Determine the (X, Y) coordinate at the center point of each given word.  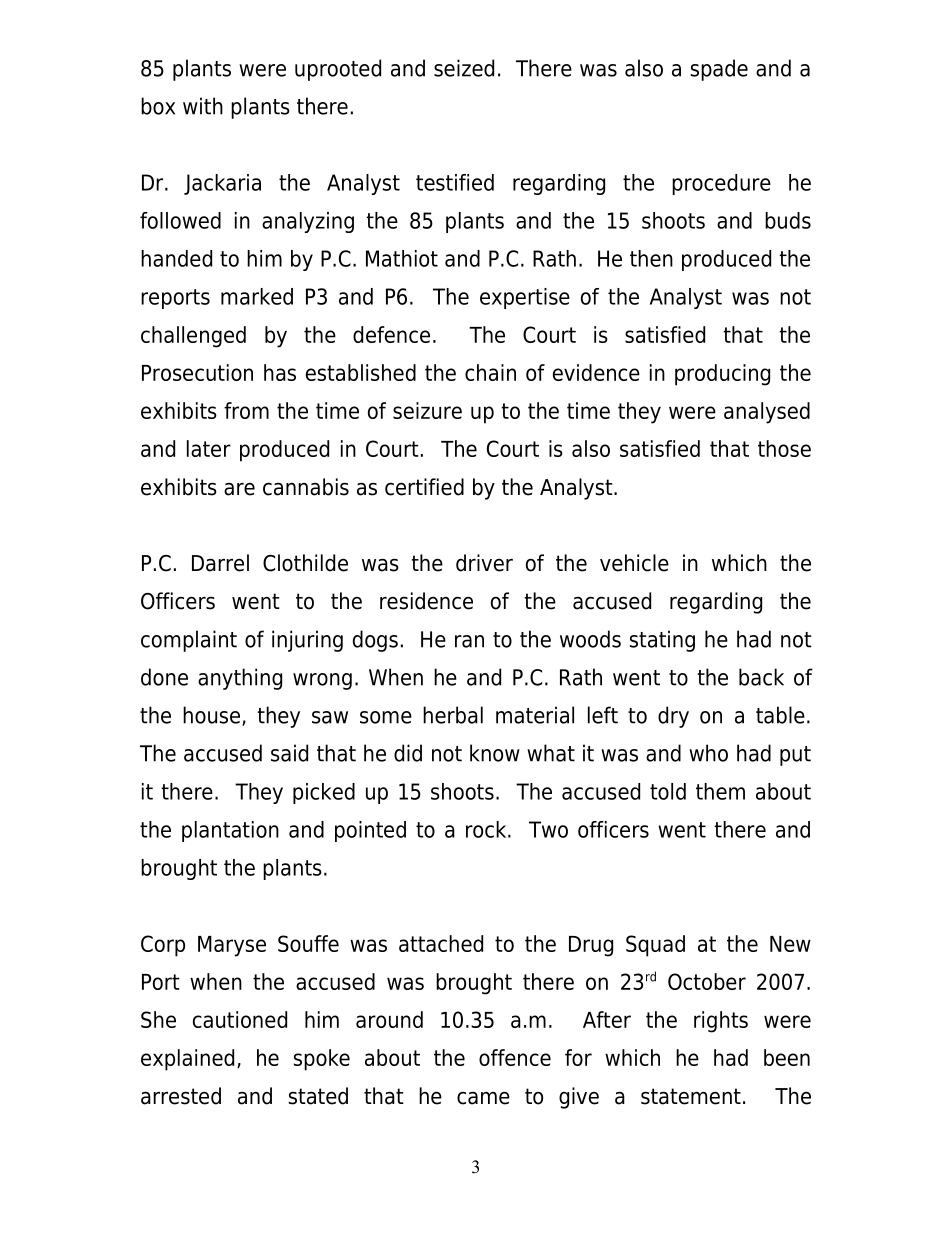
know (495, 753)
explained (187, 1060)
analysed (767, 413)
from (246, 410)
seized (464, 68)
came (483, 1098)
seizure (427, 410)
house (213, 716)
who (708, 753)
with (203, 106)
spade (719, 70)
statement (691, 1096)
